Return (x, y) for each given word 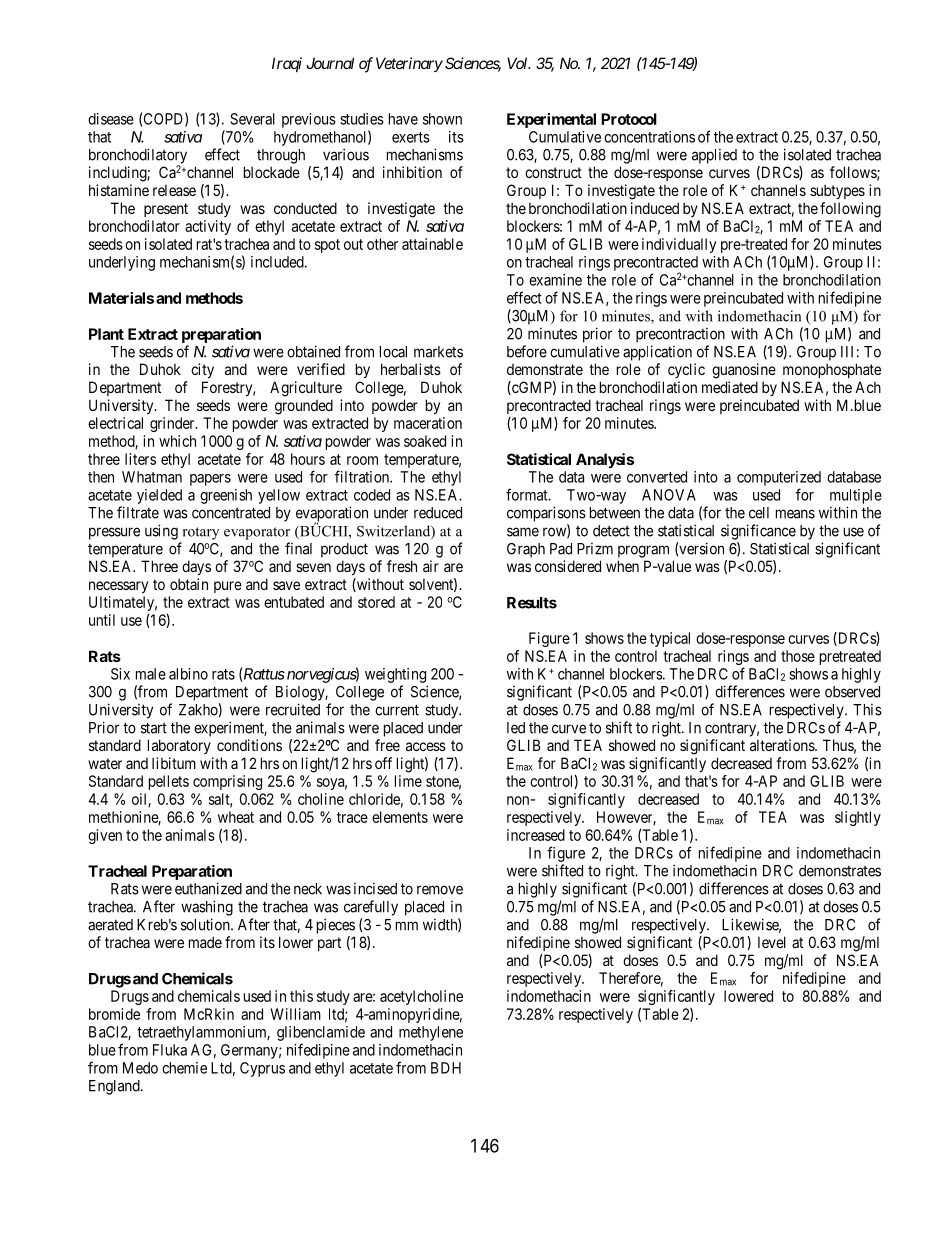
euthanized (208, 888)
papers (210, 480)
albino (188, 674)
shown (442, 119)
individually (679, 245)
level (772, 942)
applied (714, 156)
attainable (432, 244)
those (798, 656)
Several (252, 119)
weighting (395, 675)
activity (208, 227)
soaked (425, 441)
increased (536, 835)
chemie (184, 1068)
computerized (779, 478)
